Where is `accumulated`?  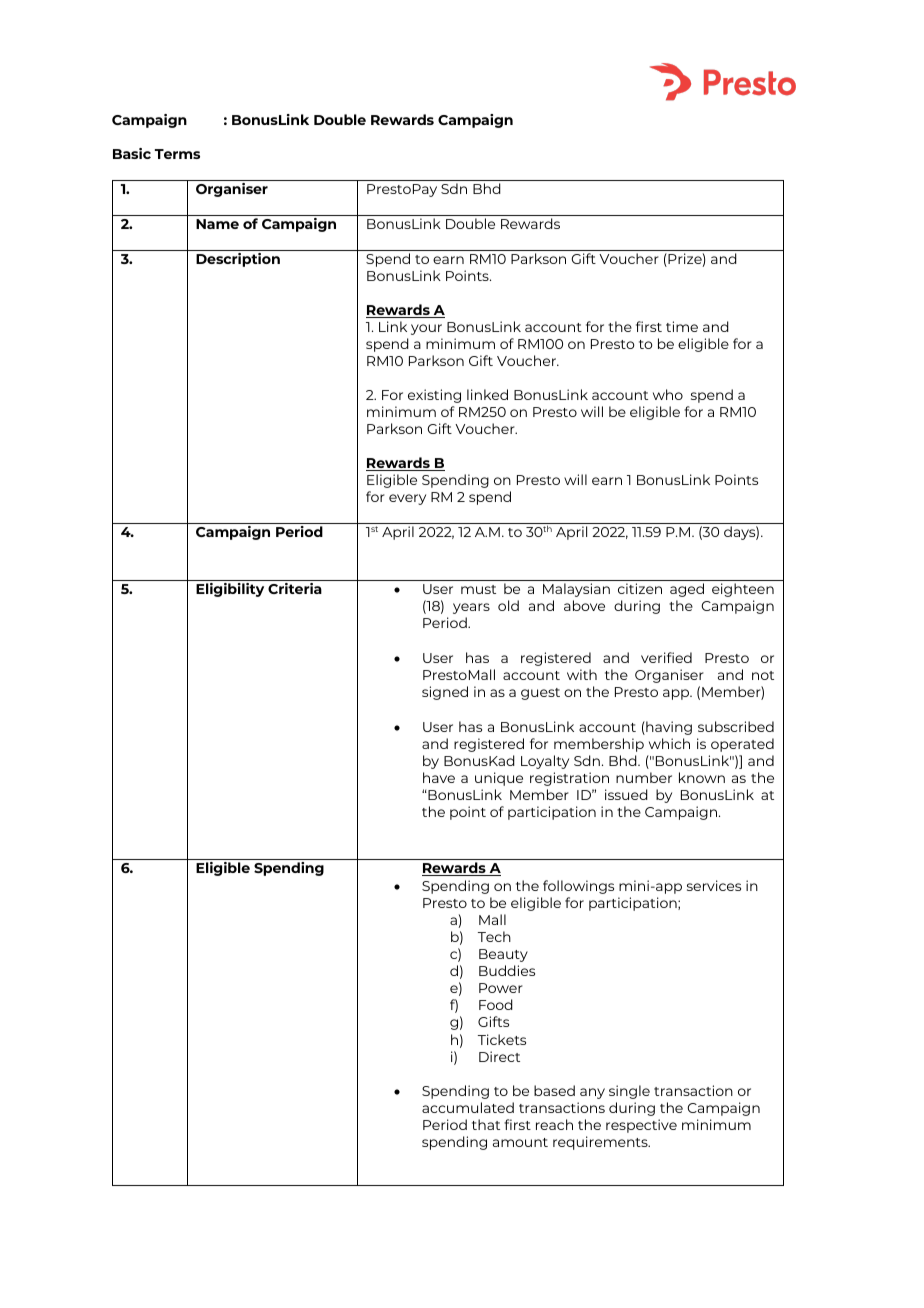 accumulated is located at coordinates (468, 1107).
